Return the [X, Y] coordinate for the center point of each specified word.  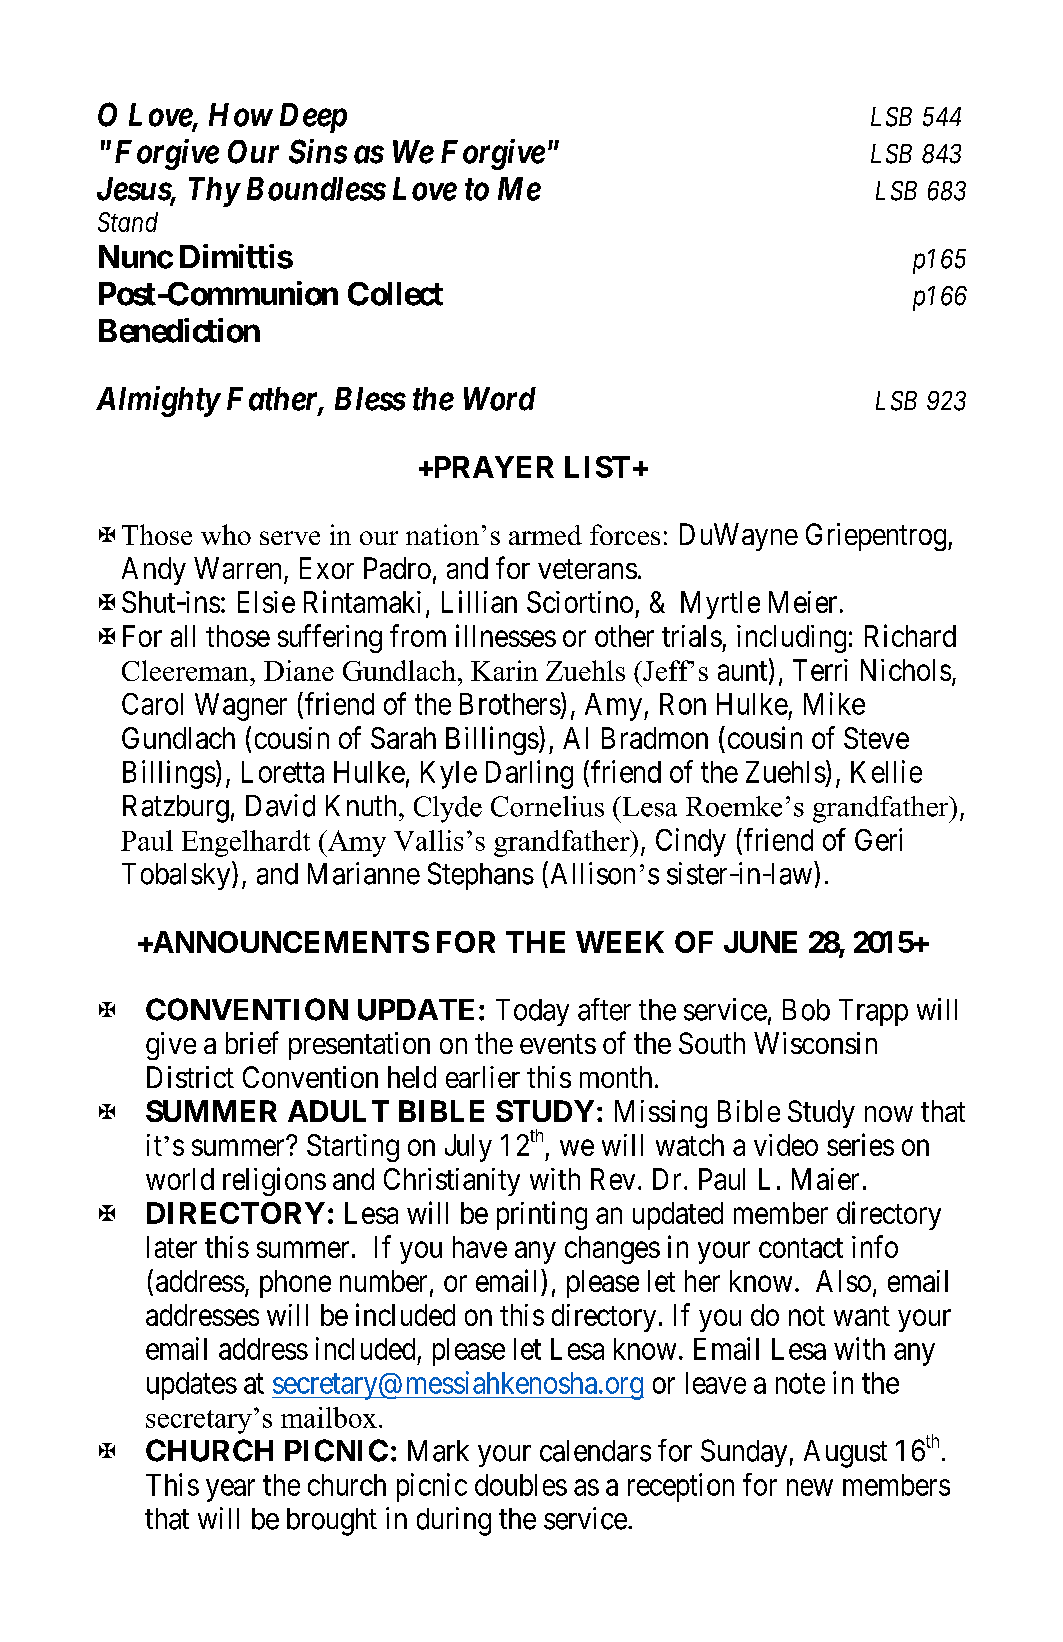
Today [532, 1012]
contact [801, 1248]
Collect [395, 294]
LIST [597, 467]
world [180, 1179]
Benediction [179, 330]
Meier [803, 602]
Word [500, 399]
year [230, 1490]
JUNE [760, 942]
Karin [504, 670]
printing [542, 1215]
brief [252, 1042]
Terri [820, 670]
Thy [214, 192]
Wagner [241, 707]
